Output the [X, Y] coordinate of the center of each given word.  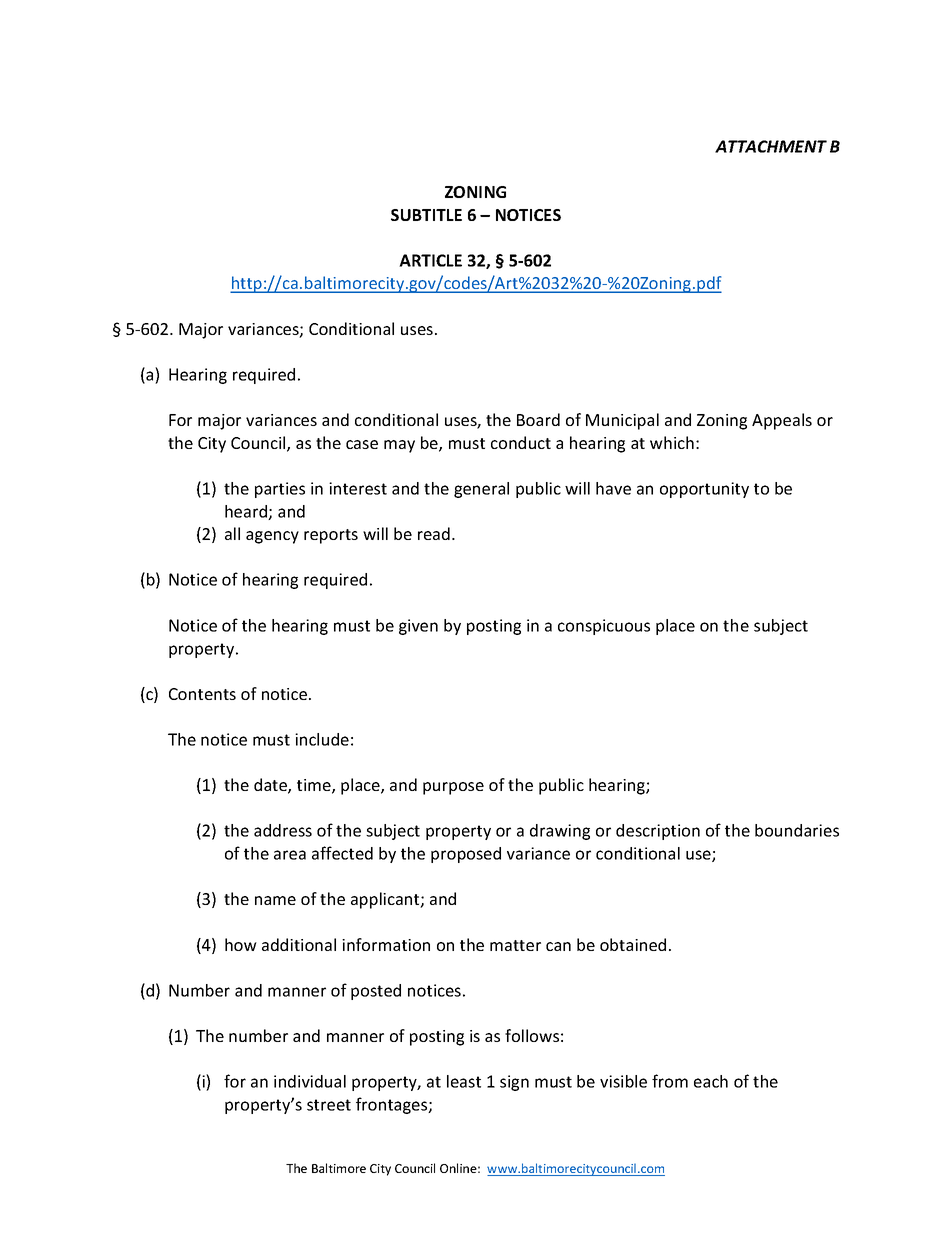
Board [538, 419]
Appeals [782, 421]
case [362, 444]
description [658, 832]
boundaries [797, 830]
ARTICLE [430, 260]
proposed [466, 855]
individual [310, 1081]
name [275, 900]
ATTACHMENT [771, 146]
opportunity [704, 490]
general [481, 490]
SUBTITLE [426, 215]
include [322, 739]
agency [272, 537]
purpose [453, 788]
